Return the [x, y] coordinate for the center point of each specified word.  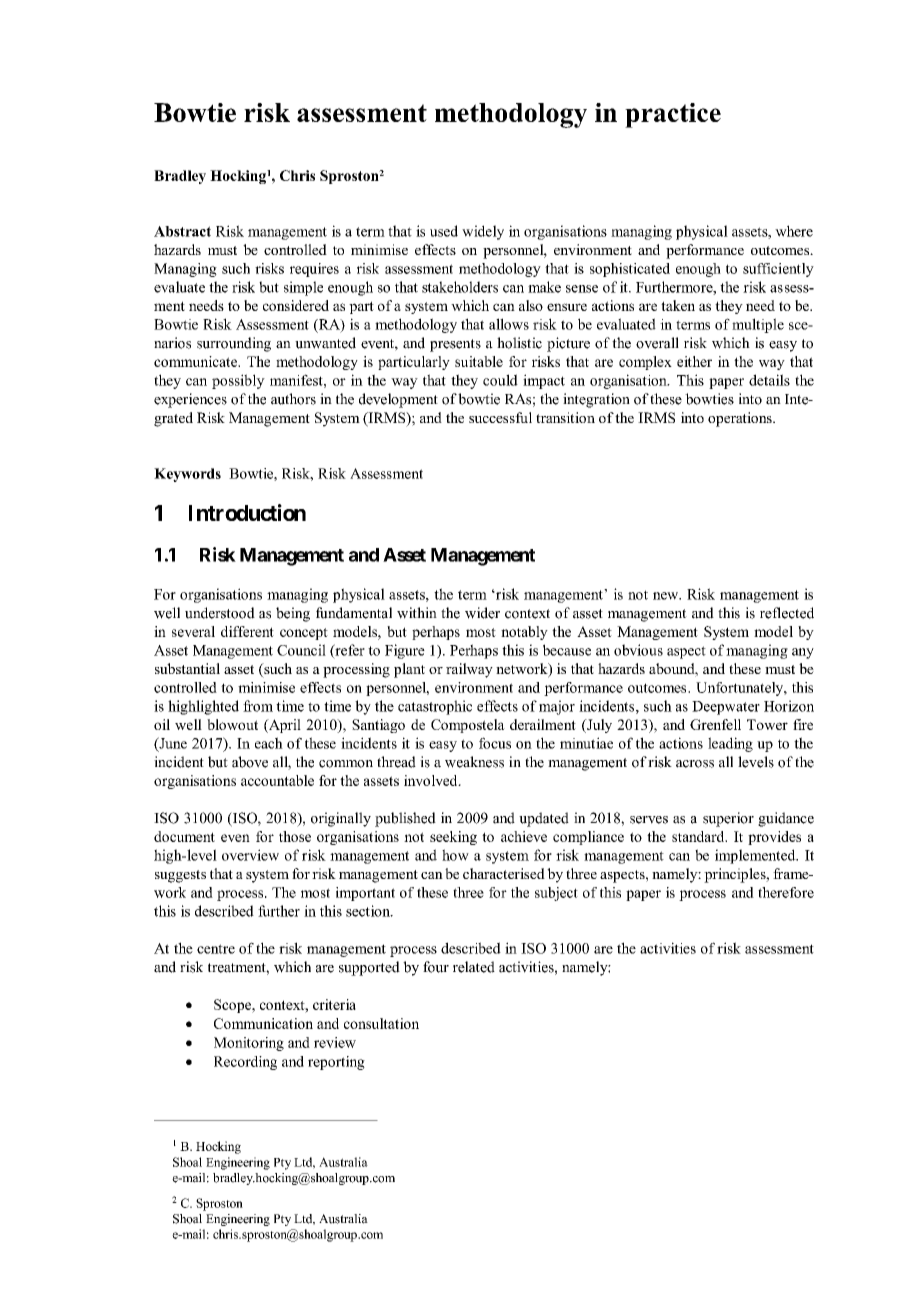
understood [220, 613]
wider [482, 613]
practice [673, 115]
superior [728, 819]
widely [483, 232]
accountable [277, 780]
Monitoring [249, 1044]
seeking [453, 838]
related [474, 967]
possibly [238, 381]
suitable [479, 361]
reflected [787, 613]
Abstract [182, 231]
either [694, 361]
